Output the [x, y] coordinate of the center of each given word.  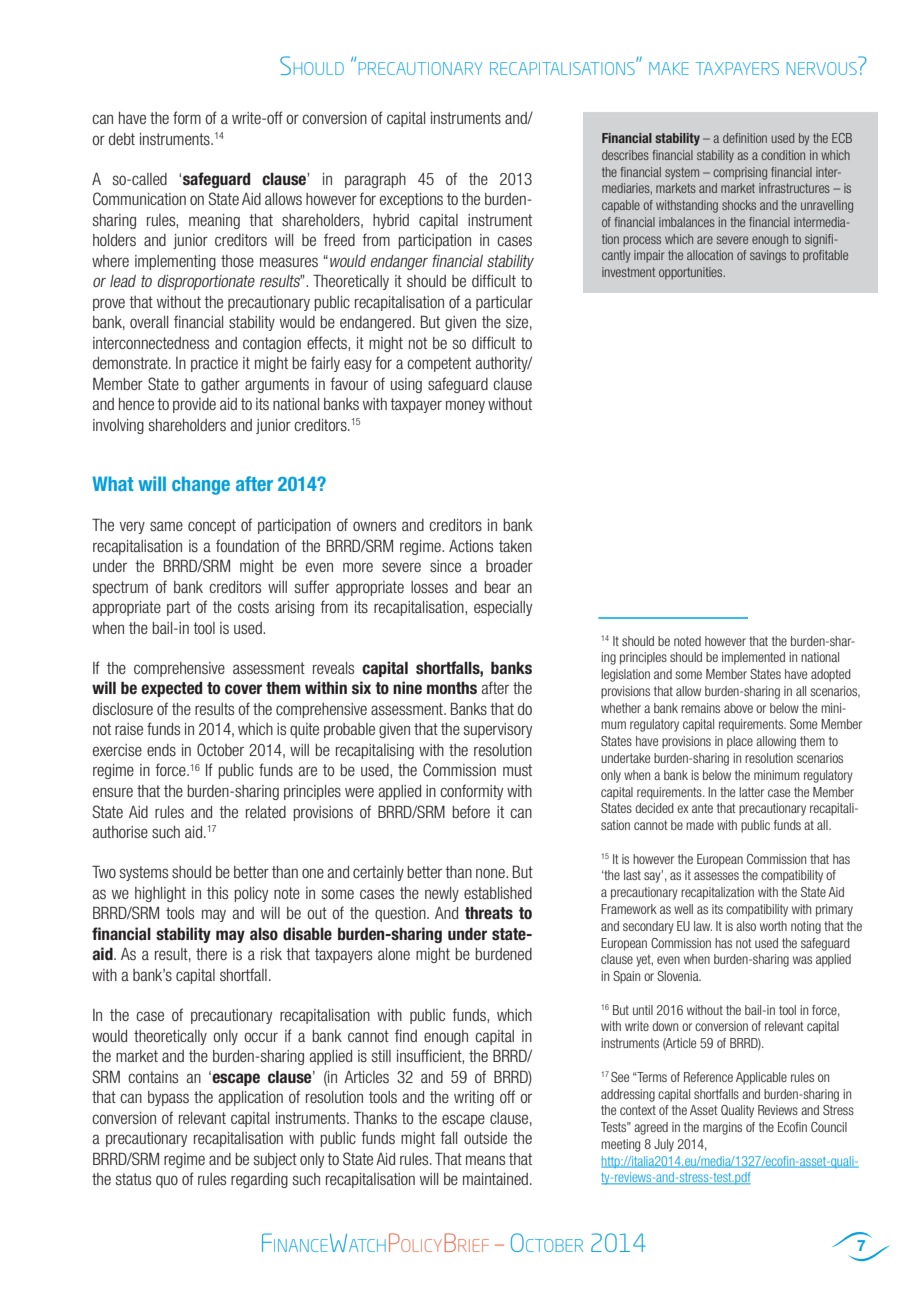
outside [485, 1138]
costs [253, 607]
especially [503, 608]
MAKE [669, 68]
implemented [753, 658]
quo [167, 1181]
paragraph [375, 180]
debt [122, 139]
